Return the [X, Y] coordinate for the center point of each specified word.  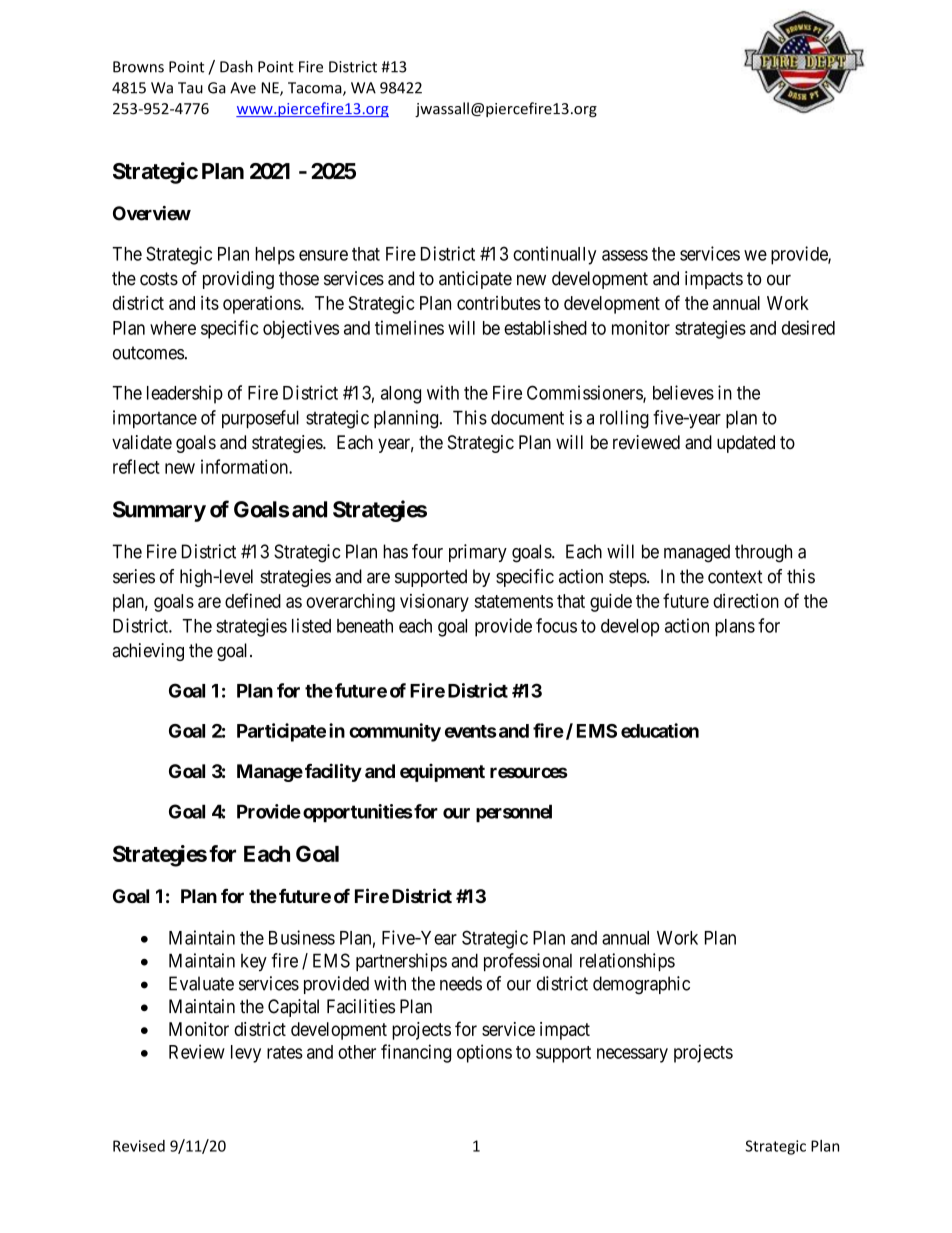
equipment [442, 772]
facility [333, 772]
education [660, 730]
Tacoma [316, 89]
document [527, 417]
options [484, 1053]
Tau [190, 88]
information [245, 466]
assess [625, 255]
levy [246, 1054]
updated [746, 444]
